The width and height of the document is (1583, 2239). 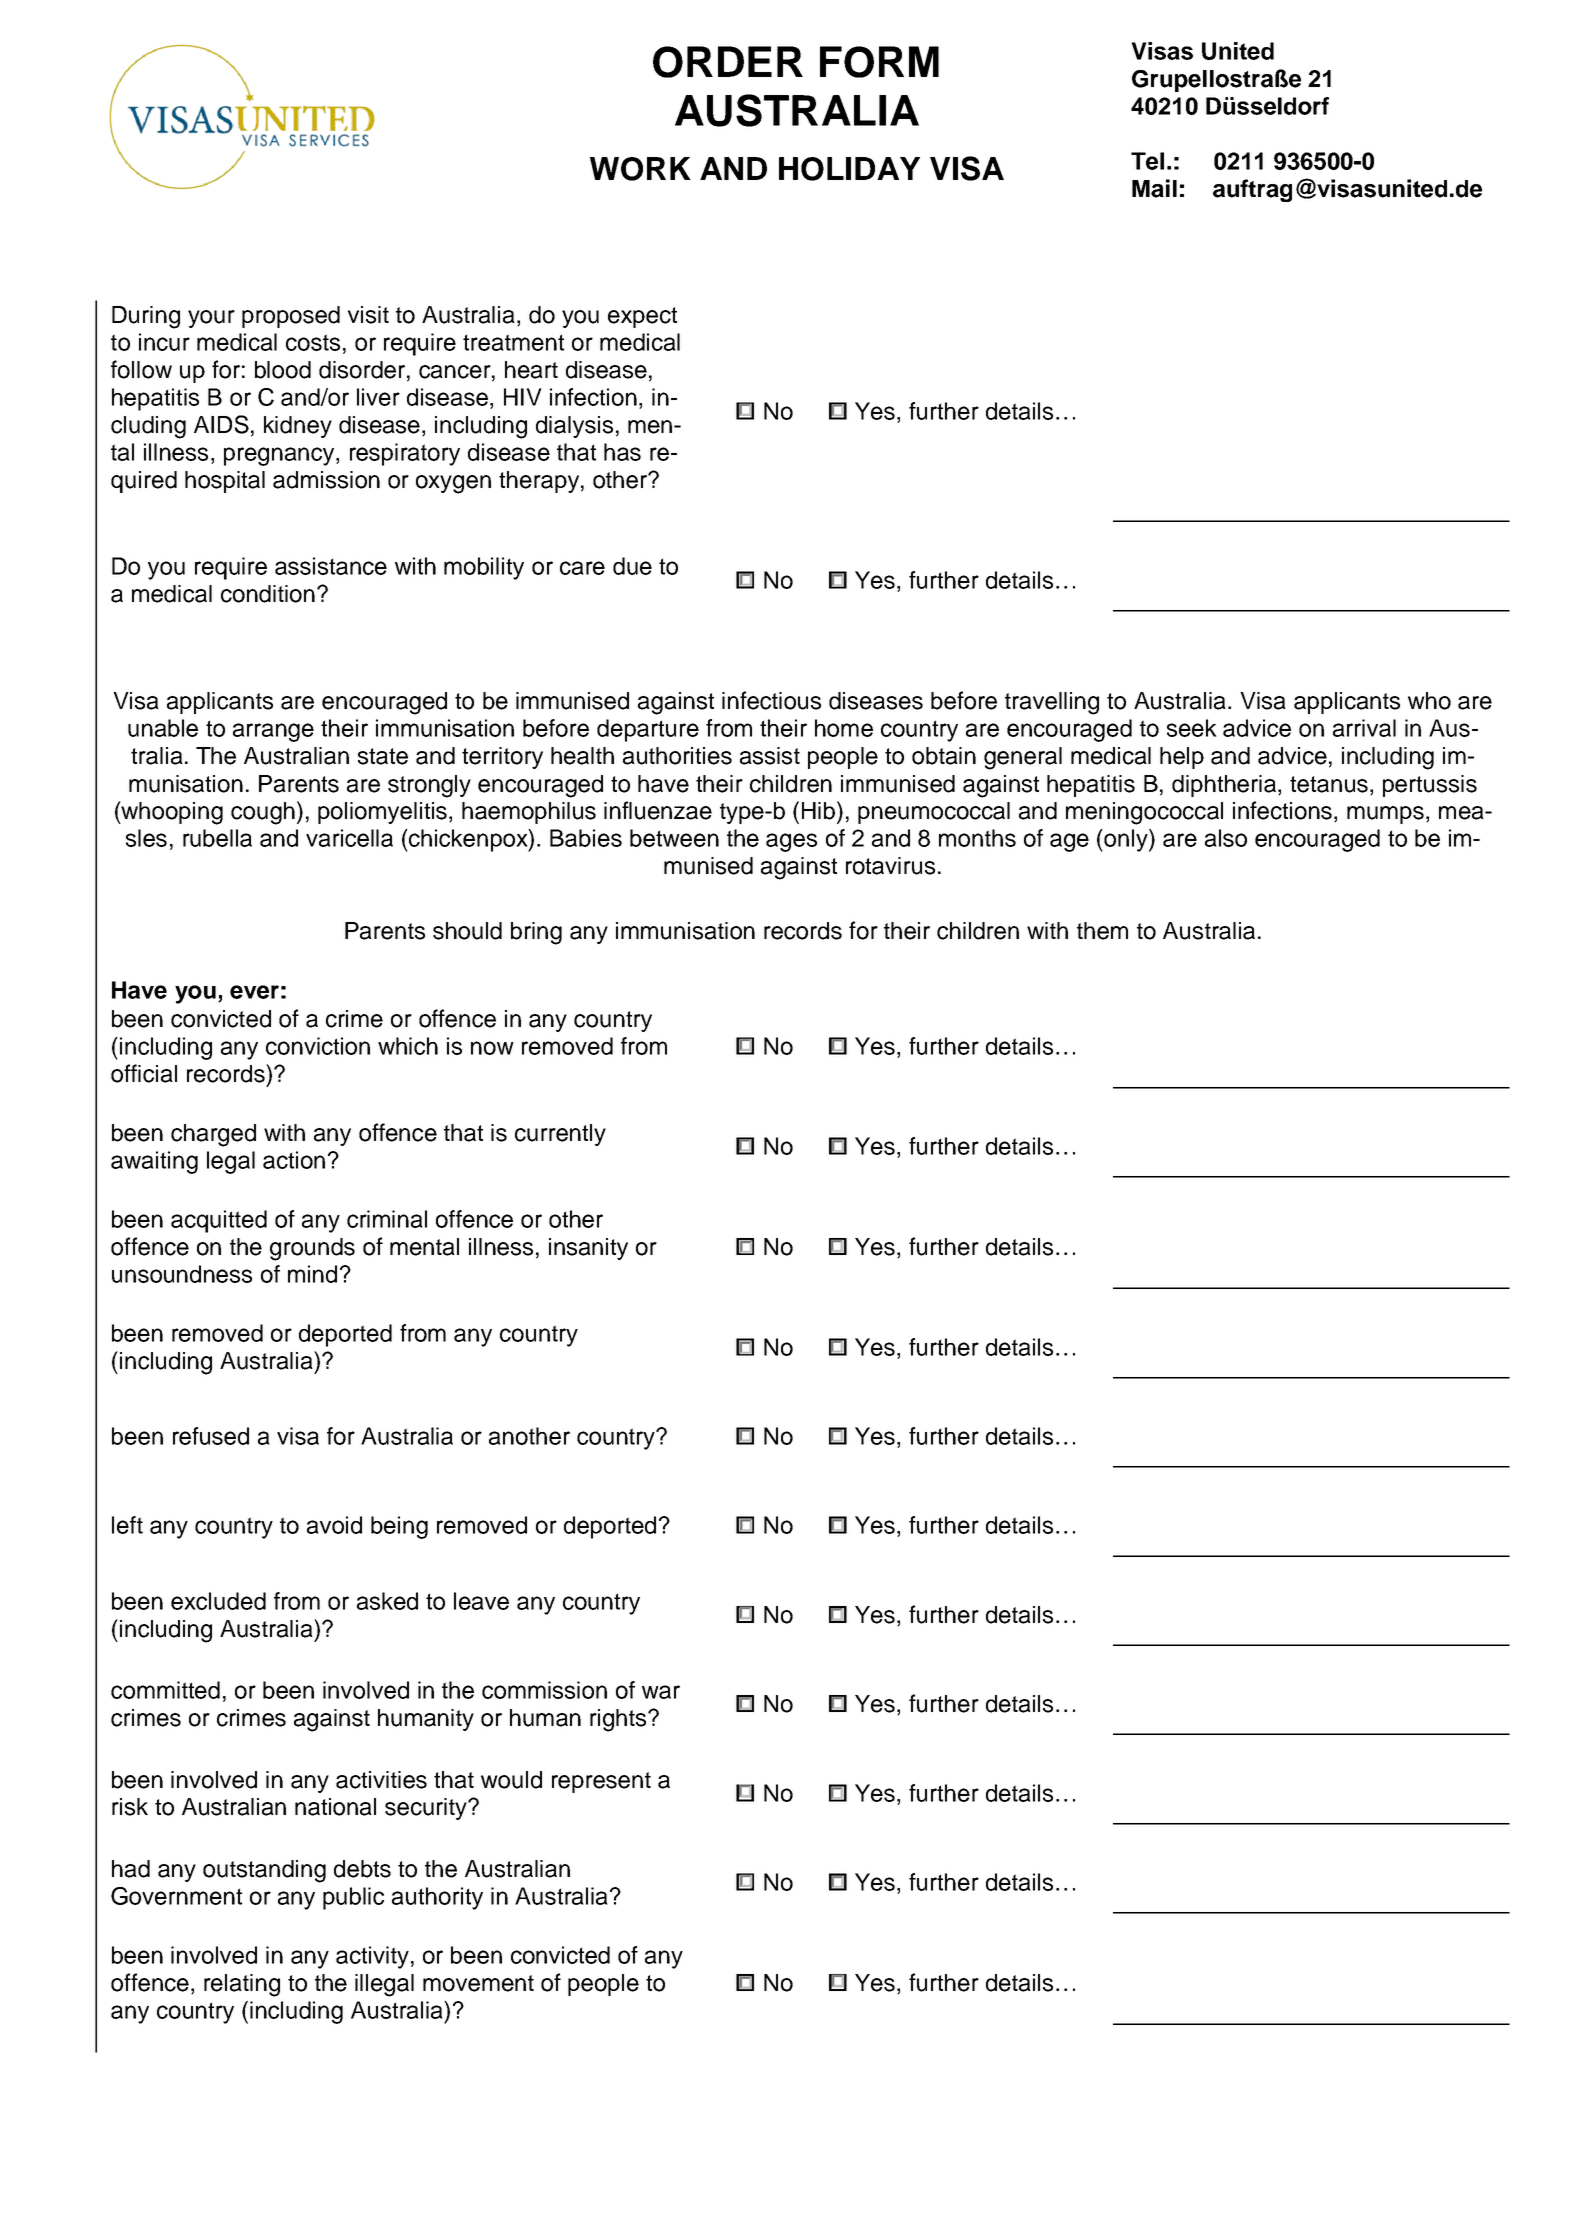 I want to click on war, so click(x=661, y=1692).
